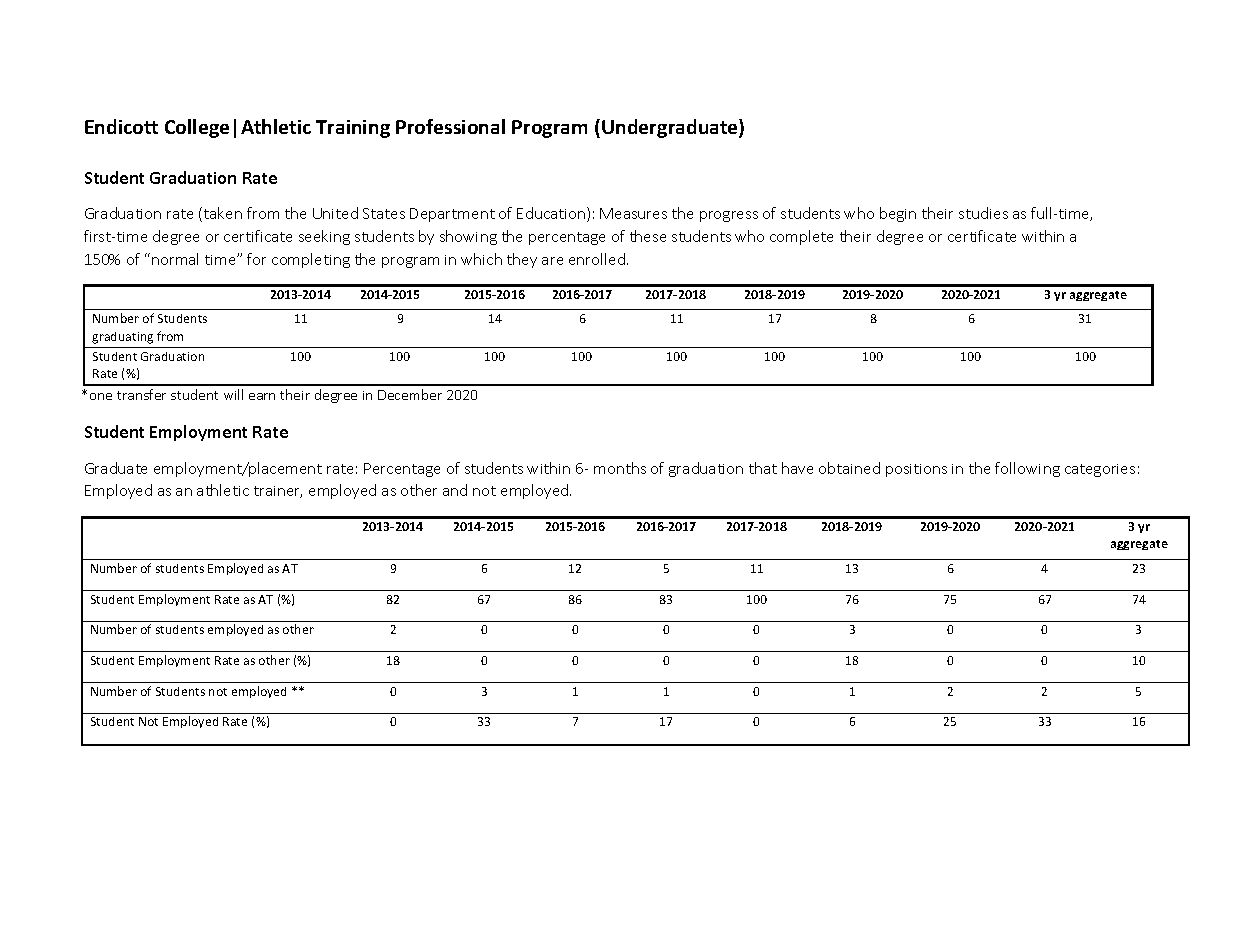  Describe the element at coordinates (353, 129) in the page. I see `Training` at that location.
